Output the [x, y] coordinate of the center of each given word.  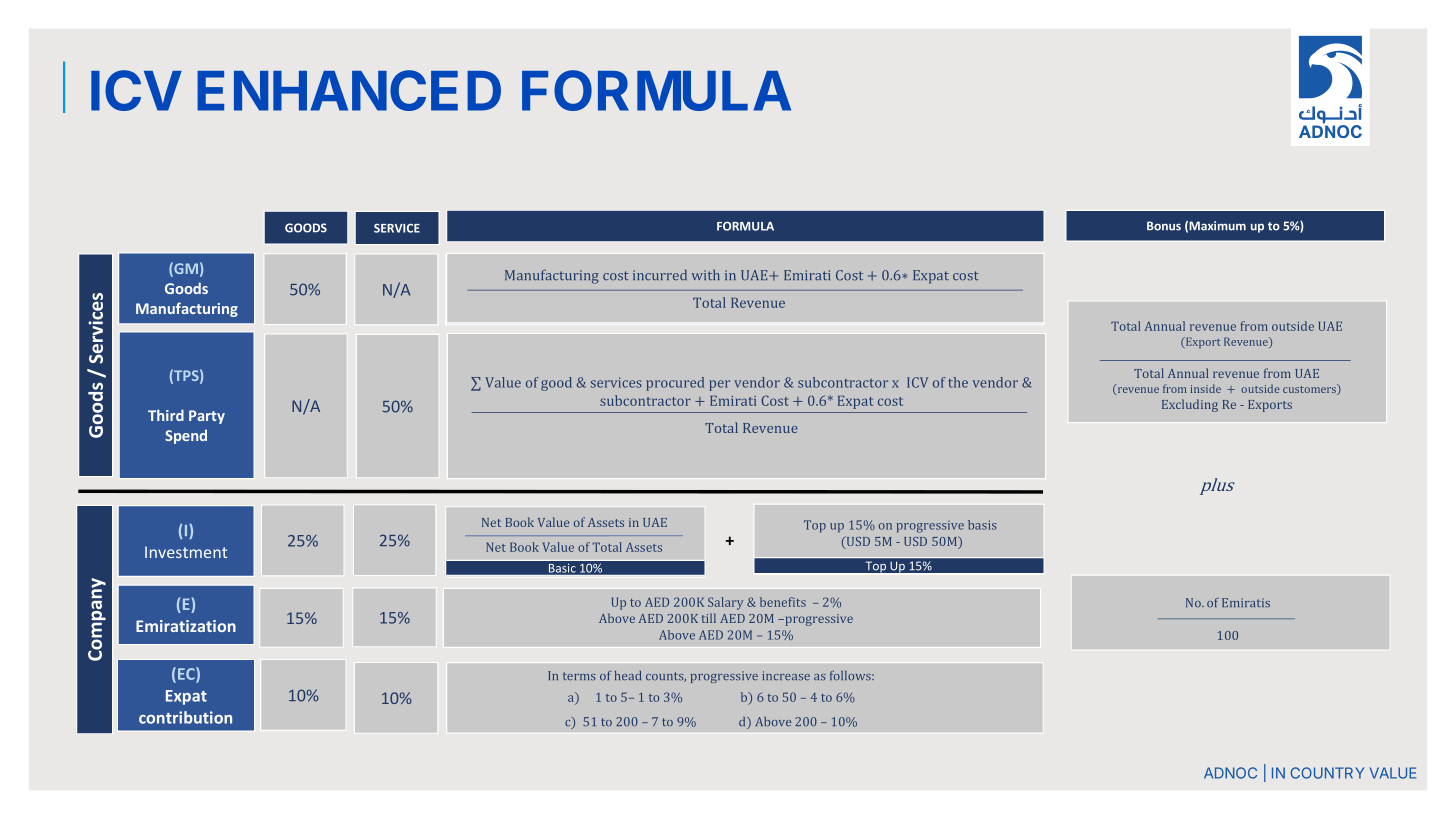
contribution [185, 717]
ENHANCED [349, 90]
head [628, 675]
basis [982, 525]
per [719, 385]
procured [675, 384]
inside [1205, 388]
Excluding [1190, 405]
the [958, 382]
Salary [725, 603]
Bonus [1164, 226]
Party [207, 417]
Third [166, 415]
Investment [186, 552]
